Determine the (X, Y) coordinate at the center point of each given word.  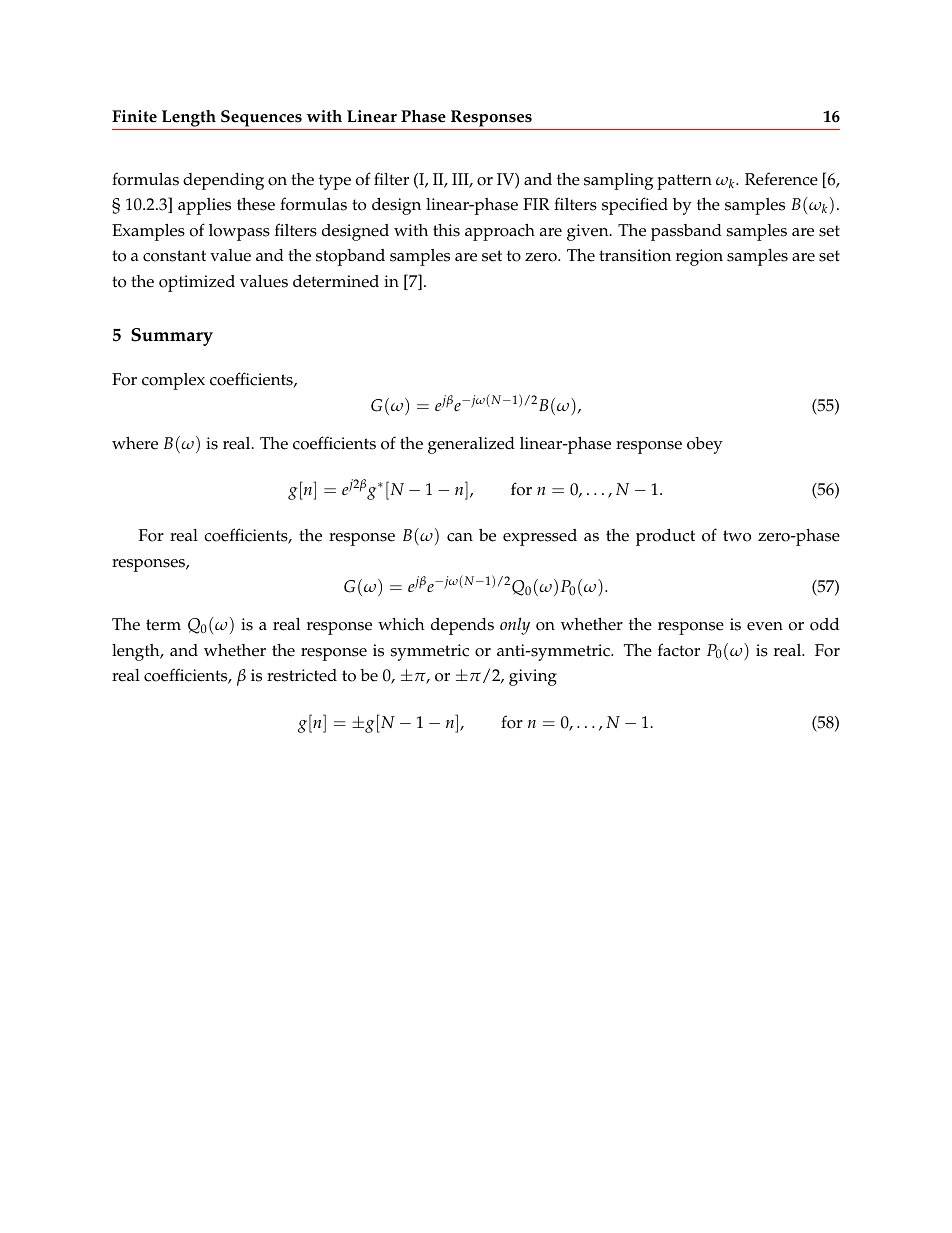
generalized (471, 445)
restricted (302, 675)
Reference (781, 179)
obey (705, 445)
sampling (618, 181)
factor (679, 650)
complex (173, 381)
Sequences (261, 118)
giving (533, 677)
